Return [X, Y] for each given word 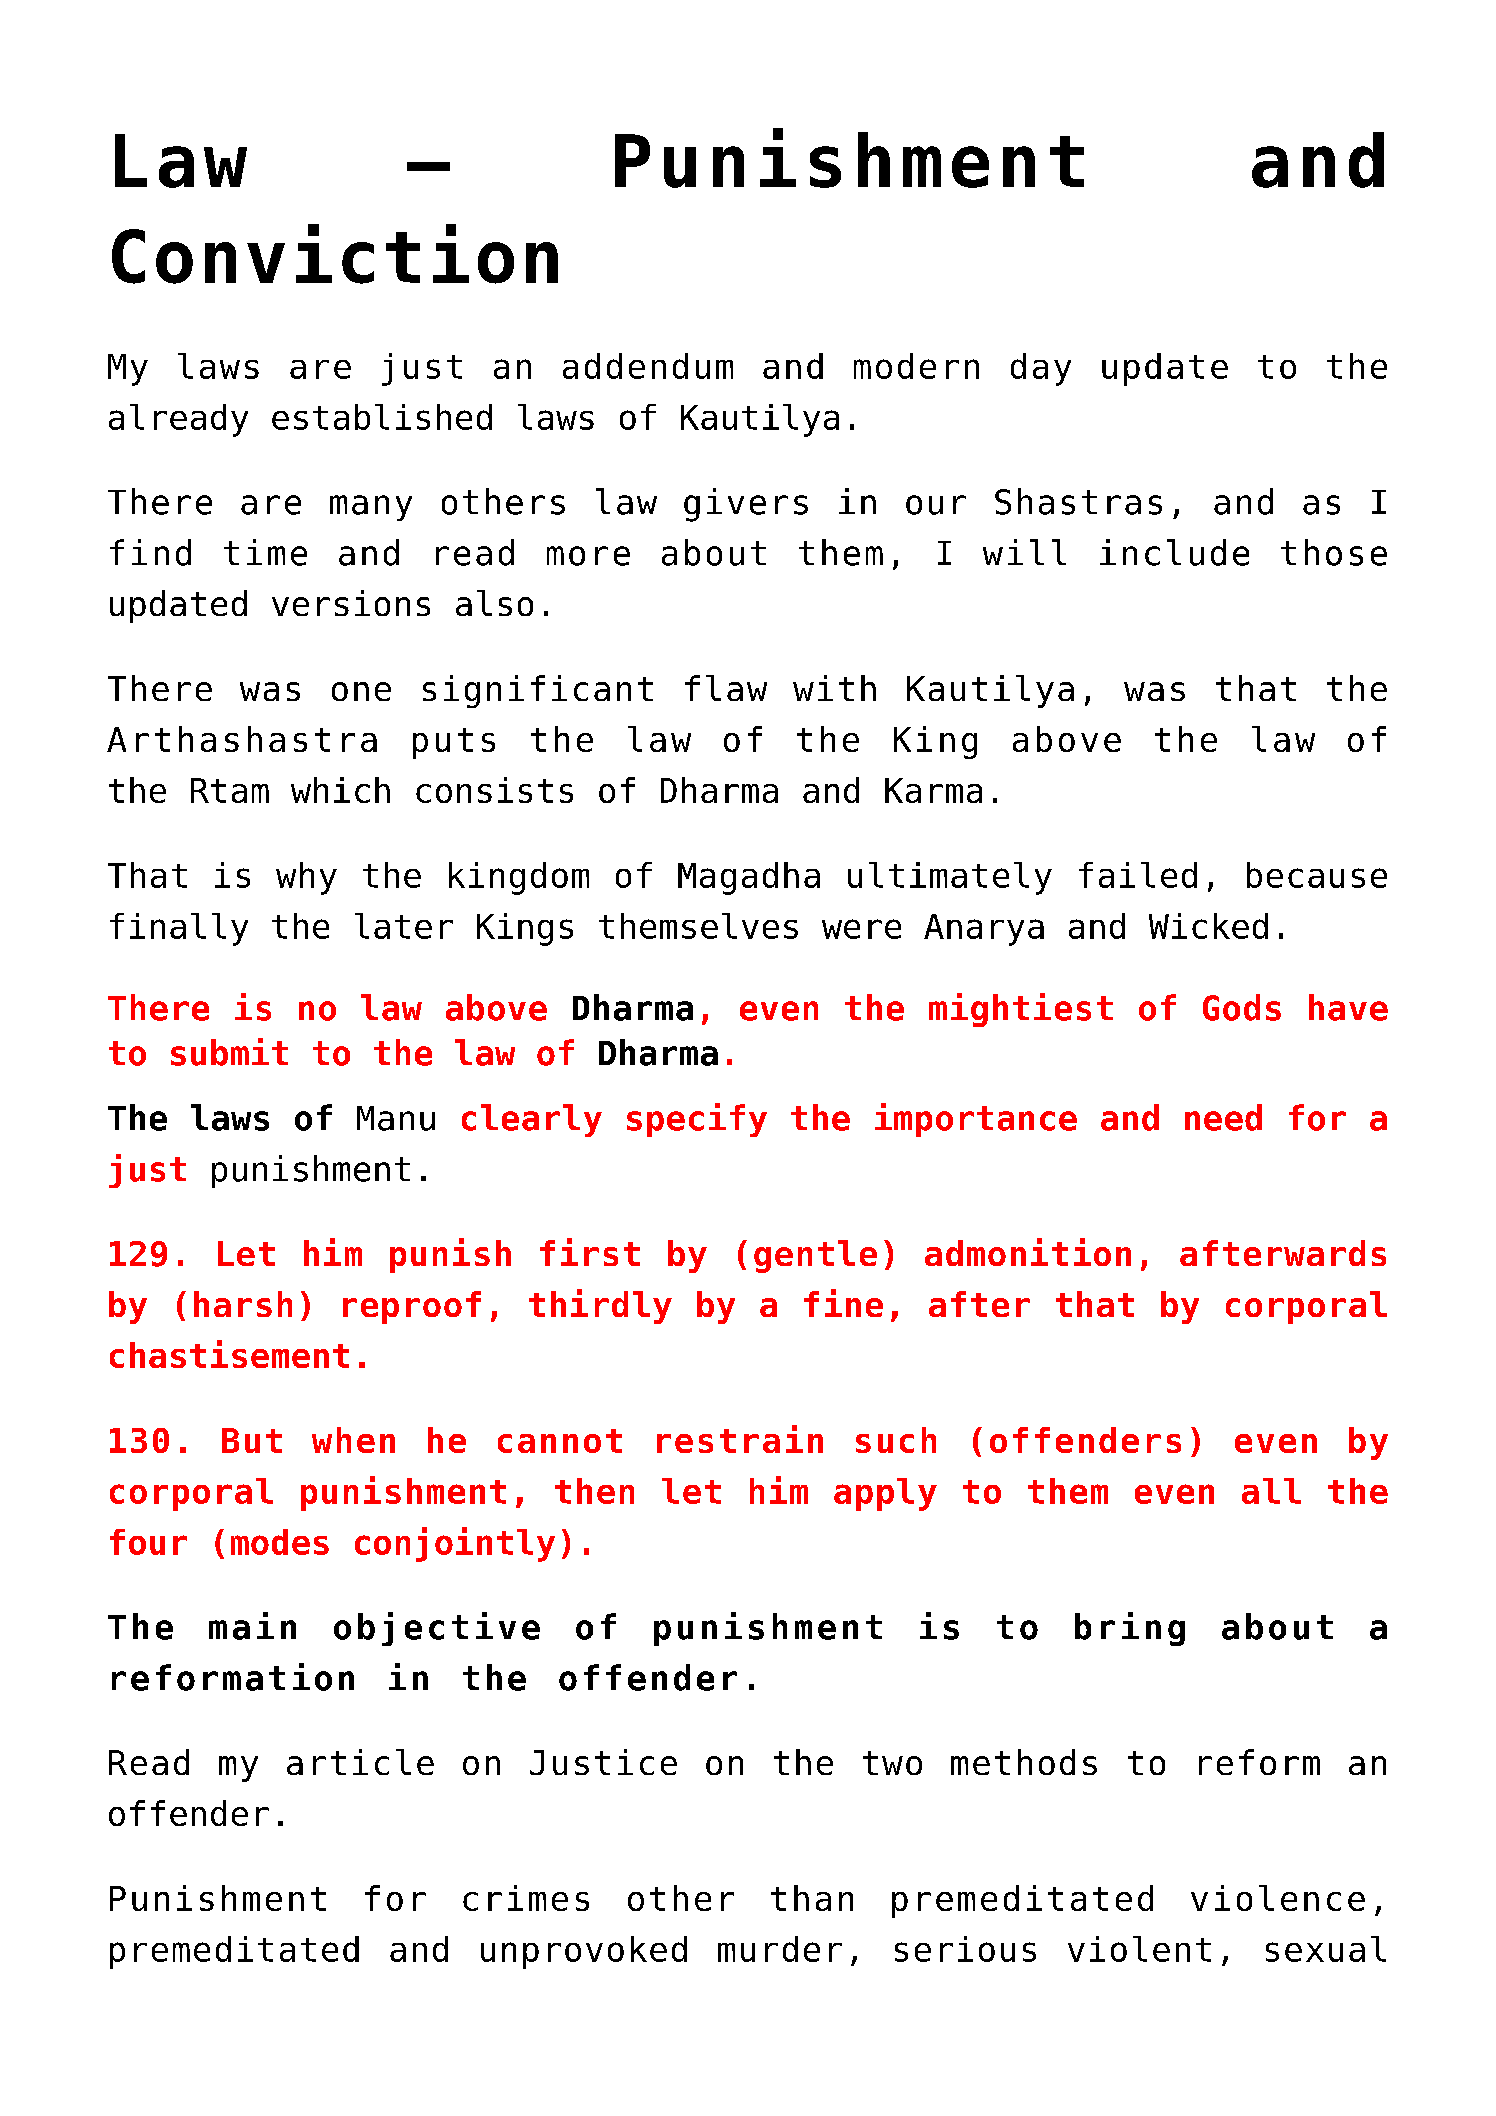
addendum [648, 366]
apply [885, 1494]
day [1041, 369]
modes [280, 1542]
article [360, 1762]
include [1174, 552]
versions [351, 603]
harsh [243, 1304]
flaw [726, 688]
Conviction [335, 254]
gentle [815, 1256]
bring [1130, 1629]
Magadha [749, 878]
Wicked [1208, 926]
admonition [1028, 1252]
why [306, 878]
